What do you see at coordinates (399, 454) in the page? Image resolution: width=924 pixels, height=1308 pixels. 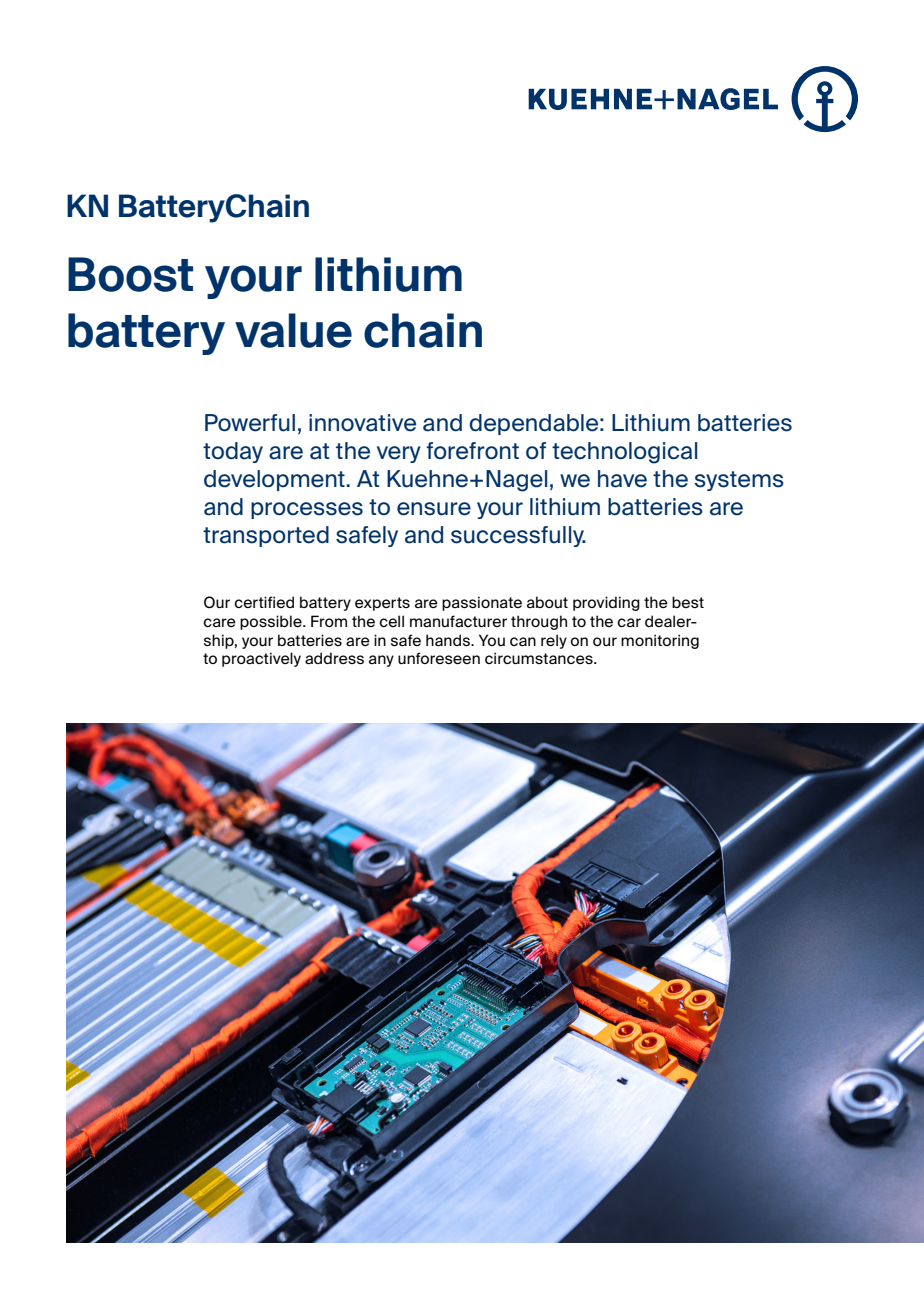 I see `very` at bounding box center [399, 454].
